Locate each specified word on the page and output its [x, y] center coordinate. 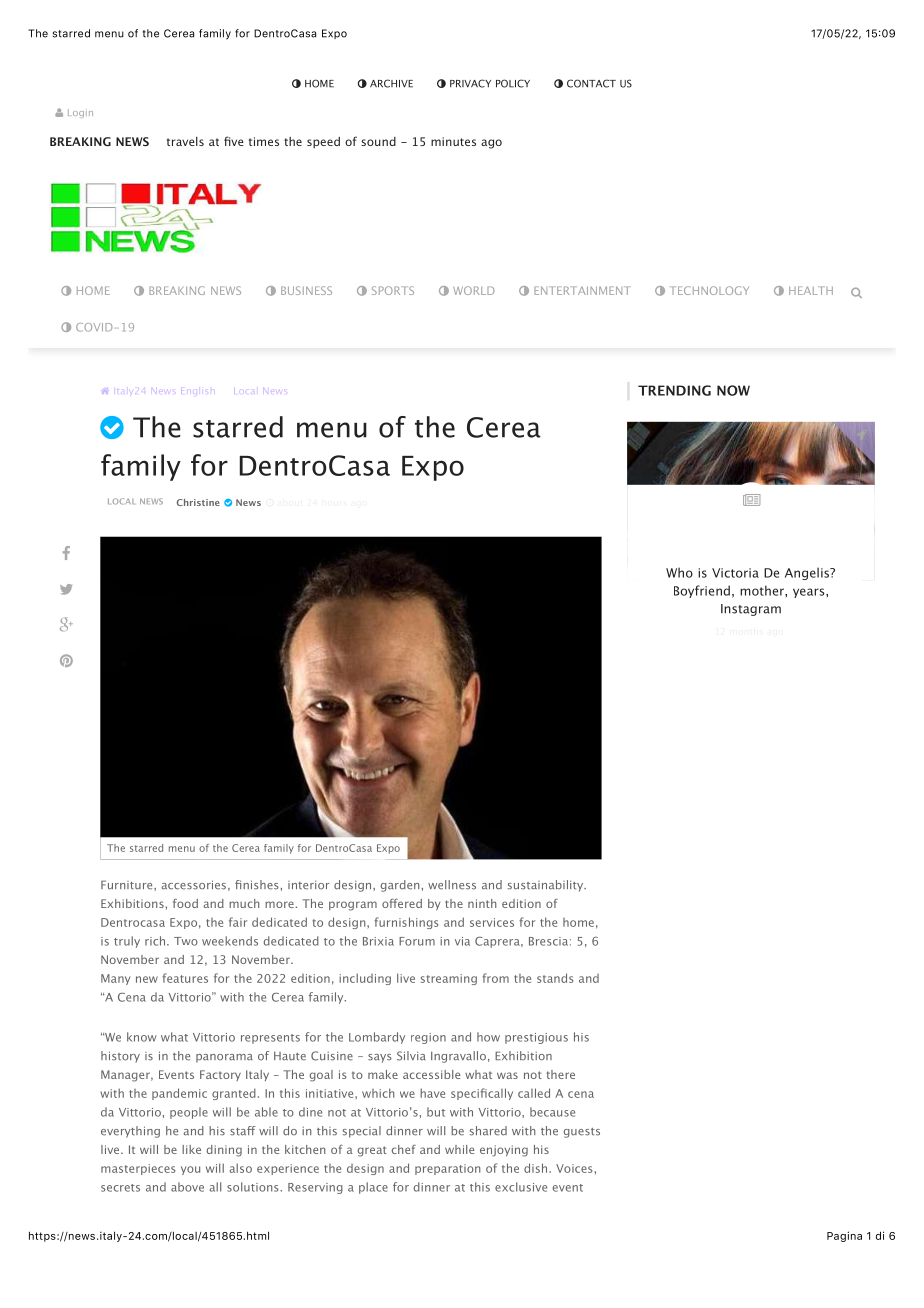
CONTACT [591, 83]
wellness [452, 885]
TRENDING [674, 390]
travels [185, 141]
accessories [193, 885]
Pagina [844, 1236]
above [187, 1187]
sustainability [546, 886]
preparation [447, 1169]
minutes [453, 141]
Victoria [735, 573]
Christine [198, 502]
